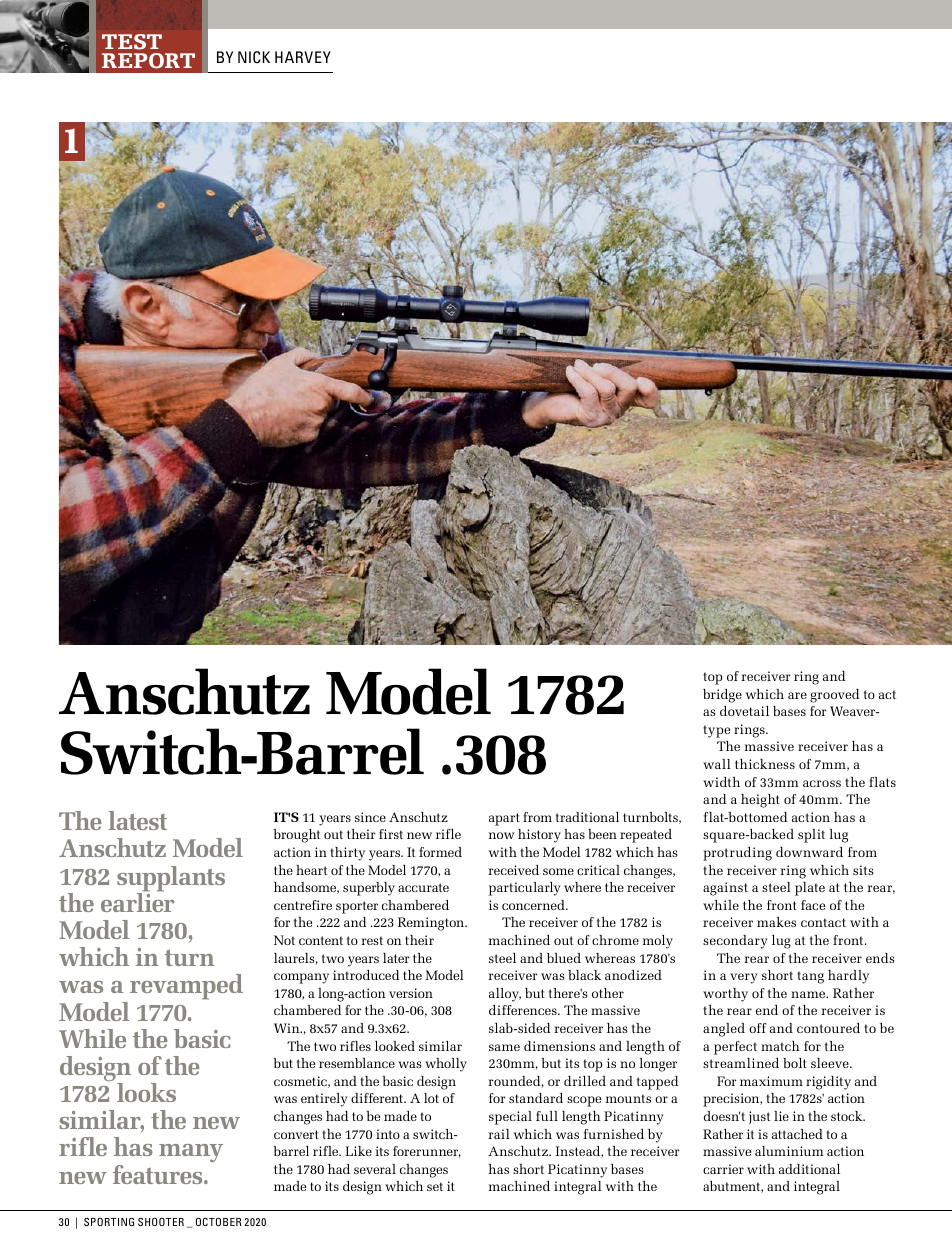 The width and height of the screenshot is (952, 1247). What do you see at coordinates (254, 57) in the screenshot?
I see `NICK` at bounding box center [254, 57].
